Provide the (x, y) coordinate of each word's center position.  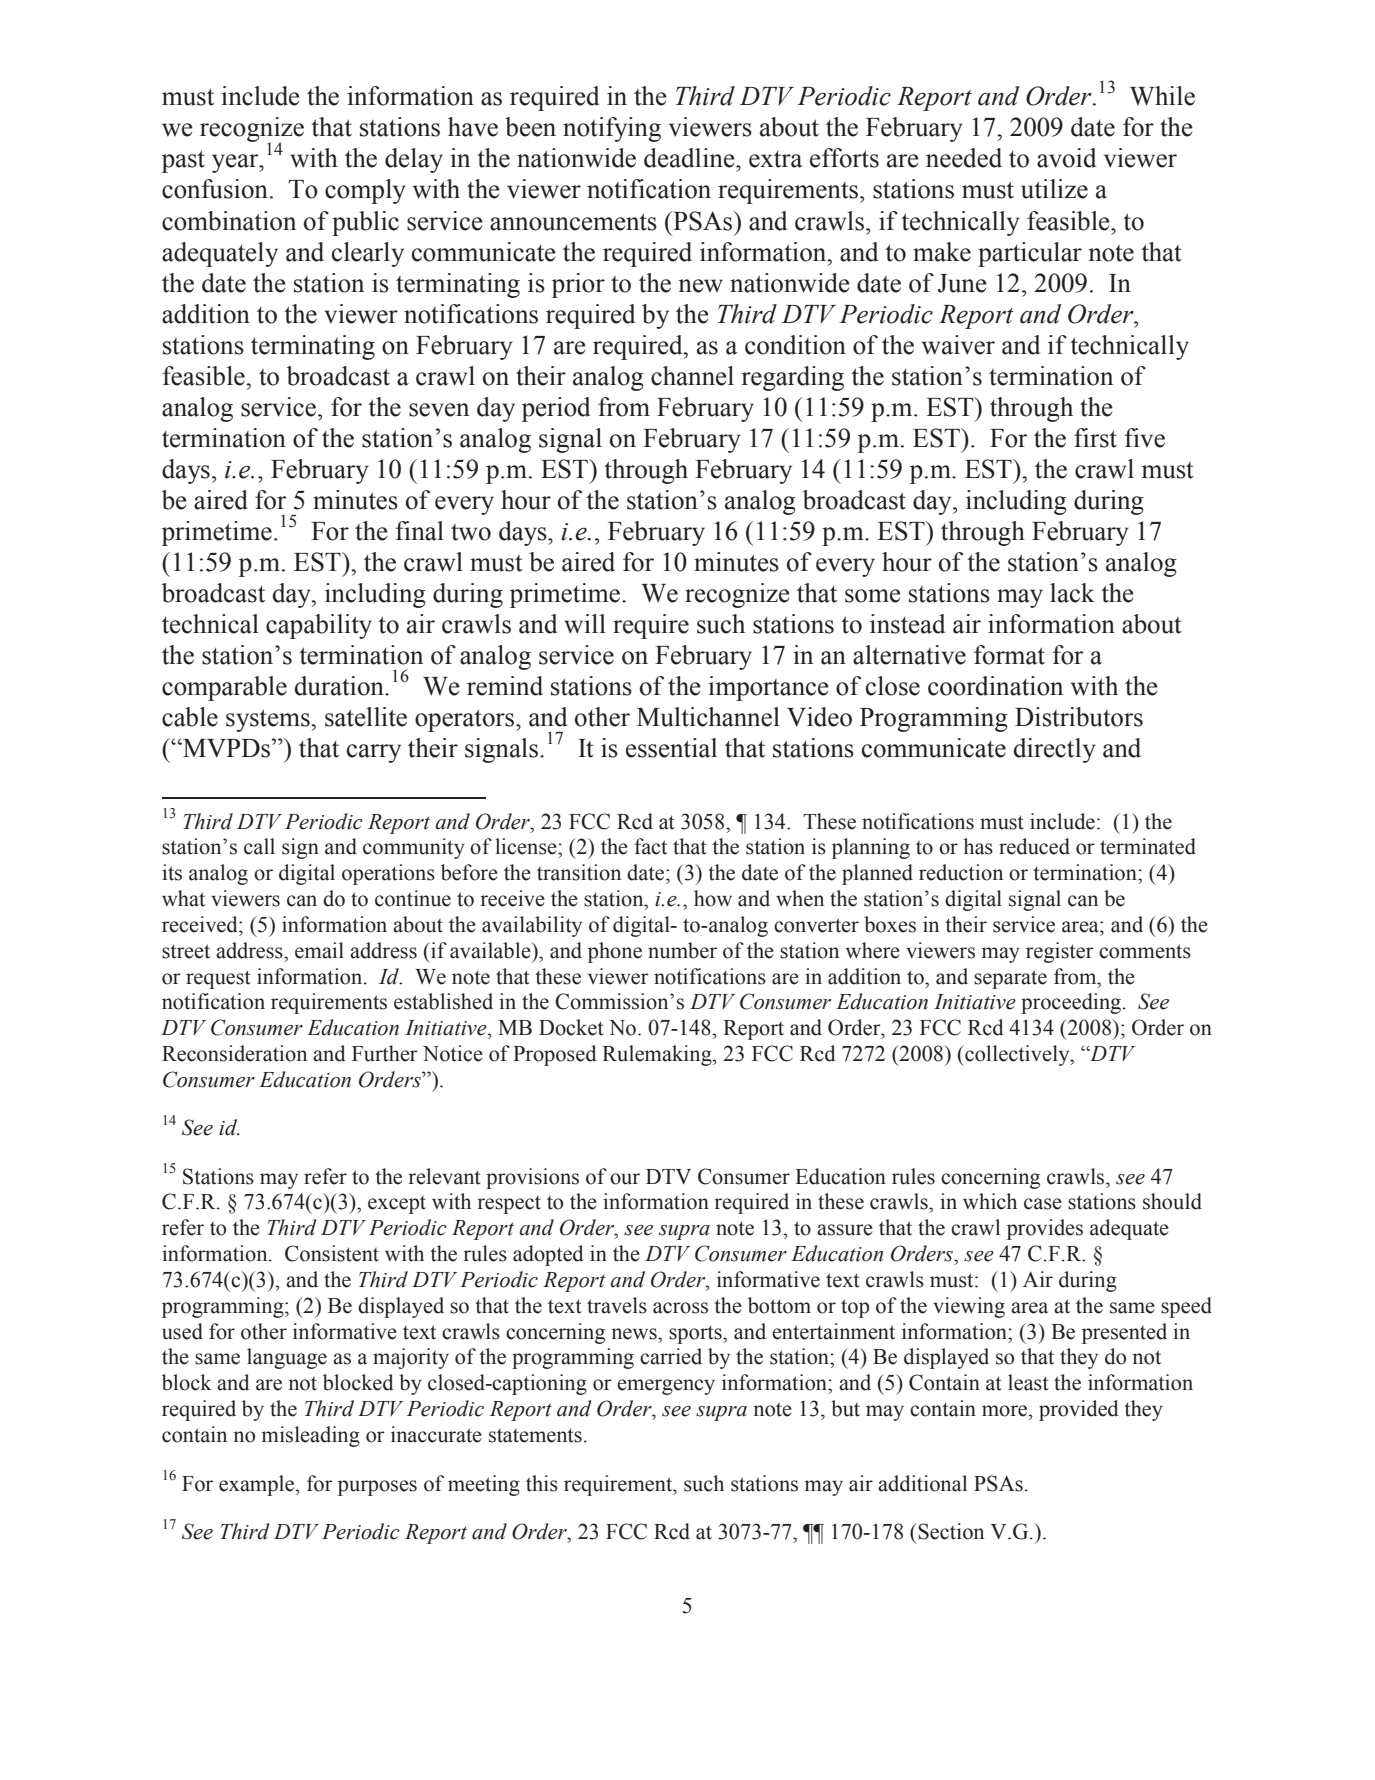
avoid (1066, 158)
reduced (1034, 846)
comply (365, 191)
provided (1079, 1410)
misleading (311, 1436)
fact (650, 846)
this (542, 1483)
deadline (690, 158)
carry (374, 753)
